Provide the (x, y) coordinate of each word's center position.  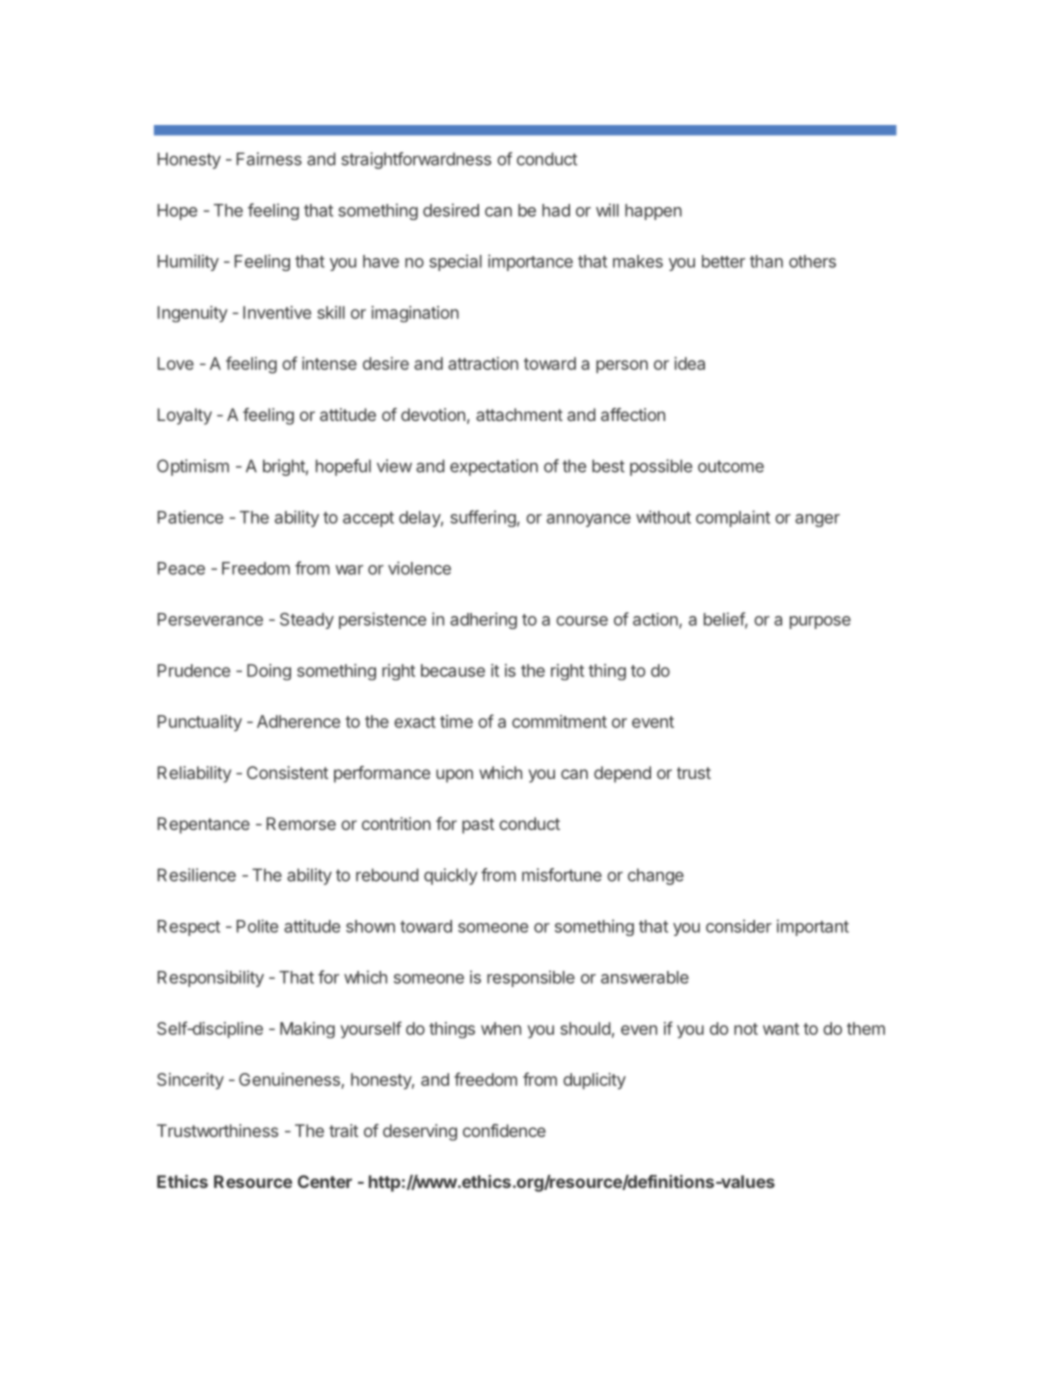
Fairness (269, 159)
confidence (504, 1130)
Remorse (301, 823)
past (478, 826)
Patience (190, 517)
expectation (494, 467)
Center (325, 1181)
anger (817, 520)
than (766, 261)
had (556, 210)
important (813, 927)
